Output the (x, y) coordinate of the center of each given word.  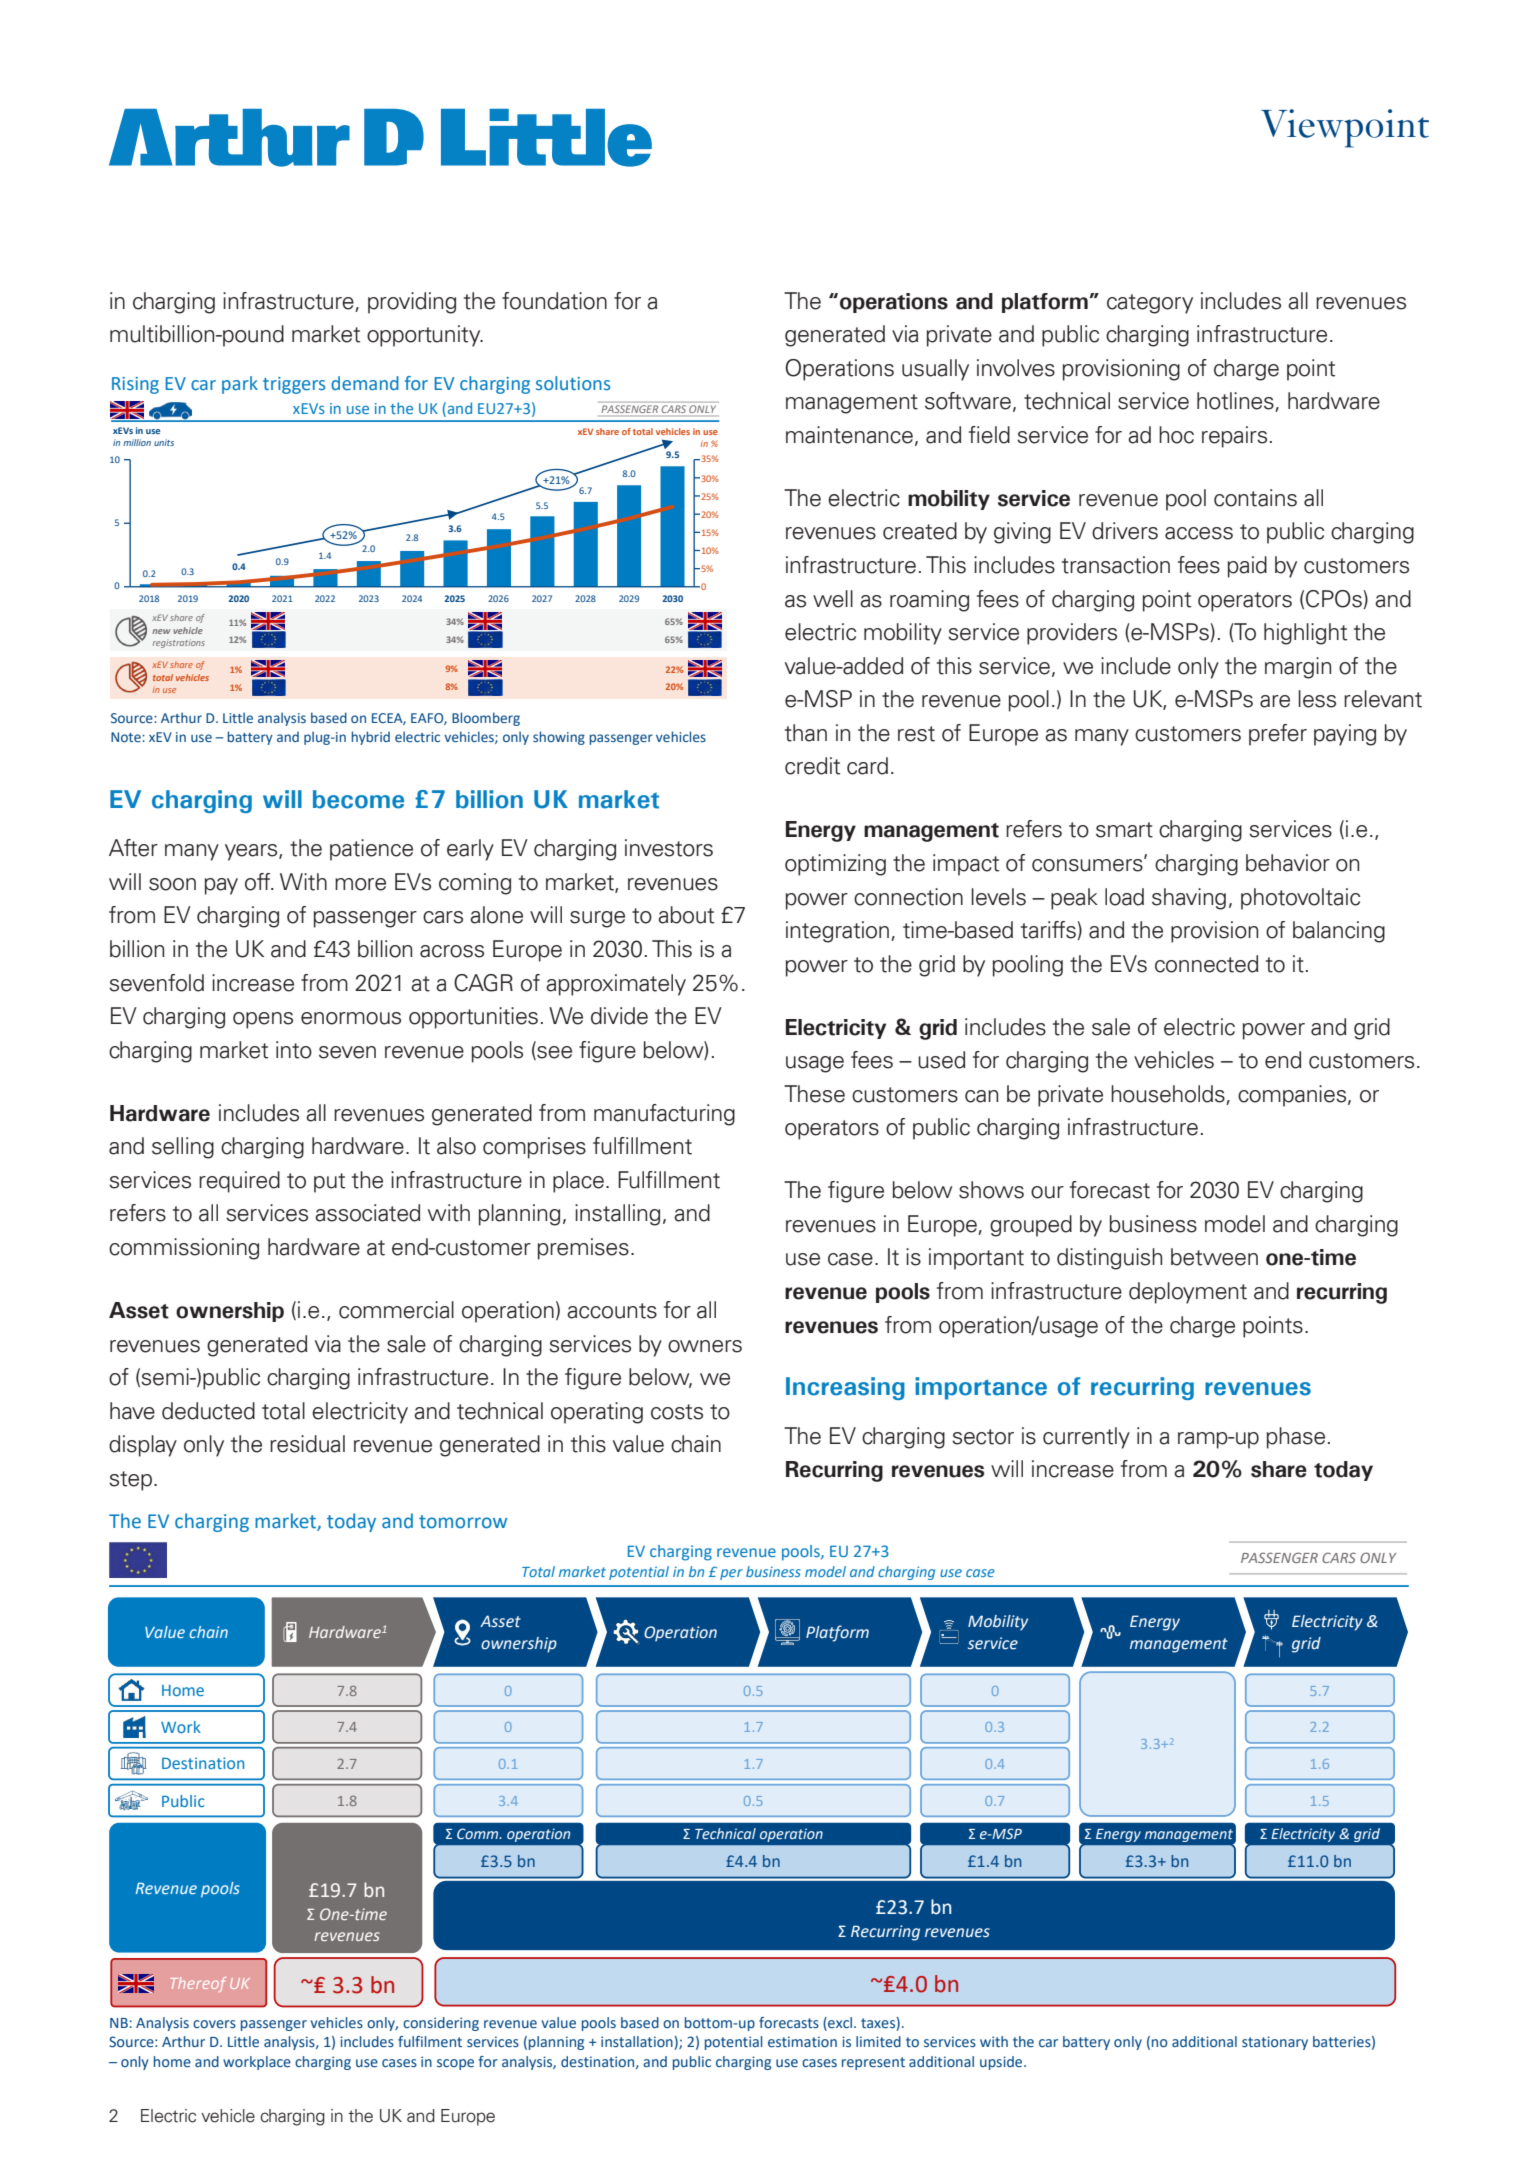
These (814, 1094)
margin (1298, 668)
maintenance (849, 435)
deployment (1188, 1293)
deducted (208, 1411)
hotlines (1236, 402)
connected (1206, 964)
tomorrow (463, 1522)
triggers (294, 385)
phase (1296, 1438)
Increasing (845, 1388)
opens (263, 1020)
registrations (179, 643)
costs (677, 1412)
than (806, 733)
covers (214, 2024)
